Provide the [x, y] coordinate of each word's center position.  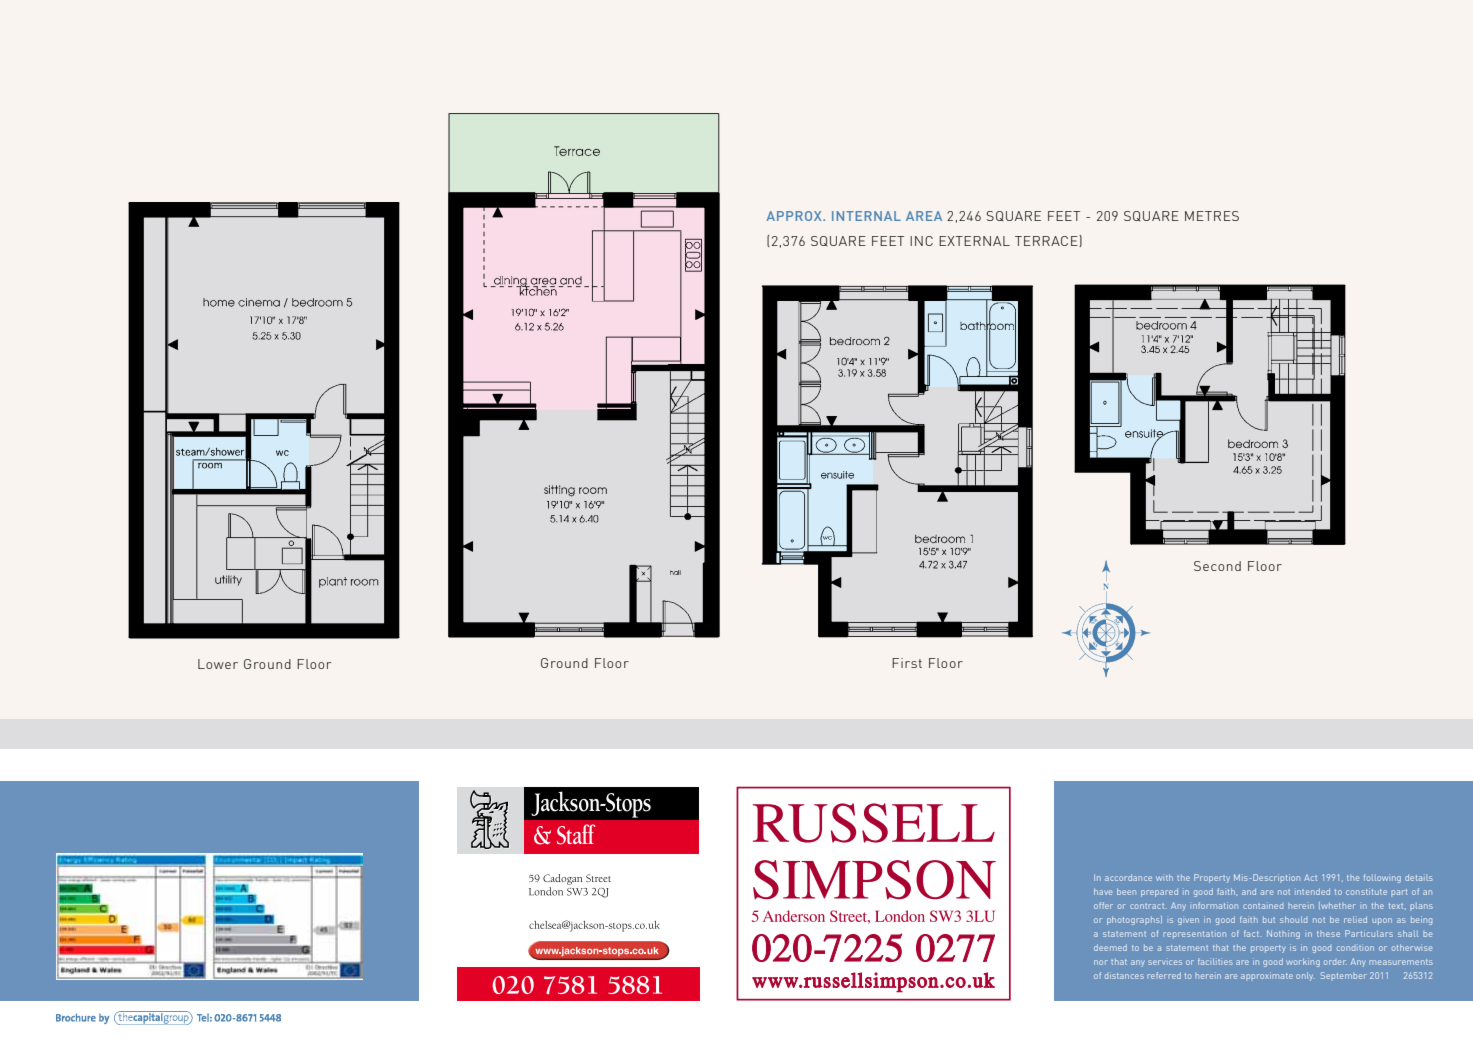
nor [1101, 962]
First [907, 663]
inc [921, 241]
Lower [218, 664]
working [1303, 962]
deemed [1110, 947]
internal [866, 216]
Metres [1212, 216]
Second [1217, 566]
